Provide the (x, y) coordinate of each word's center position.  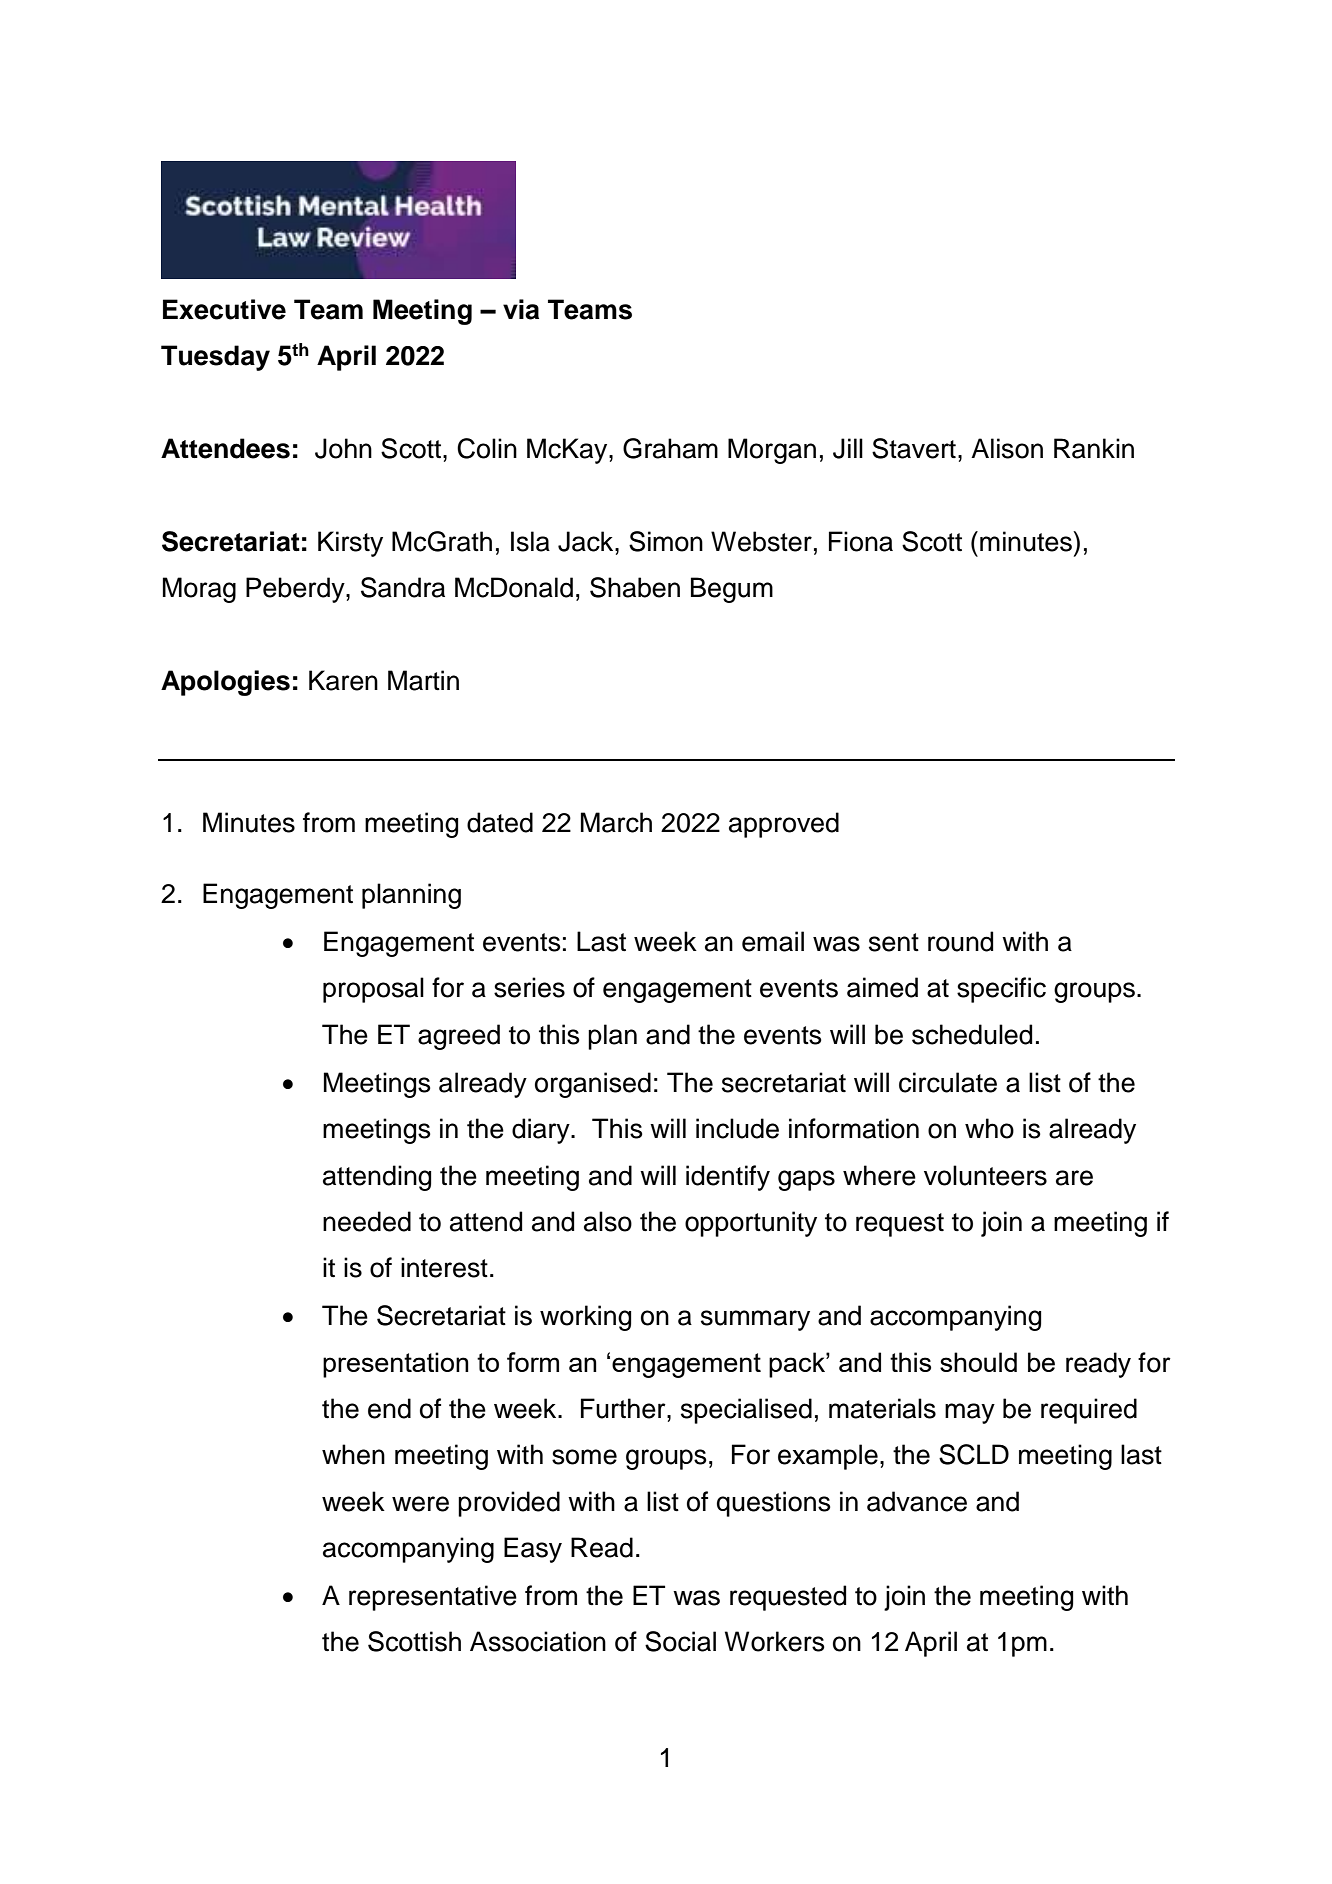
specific (1001, 990)
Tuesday (215, 358)
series (529, 987)
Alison (1007, 448)
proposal (373, 990)
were (420, 1504)
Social (680, 1641)
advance (917, 1501)
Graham (670, 448)
